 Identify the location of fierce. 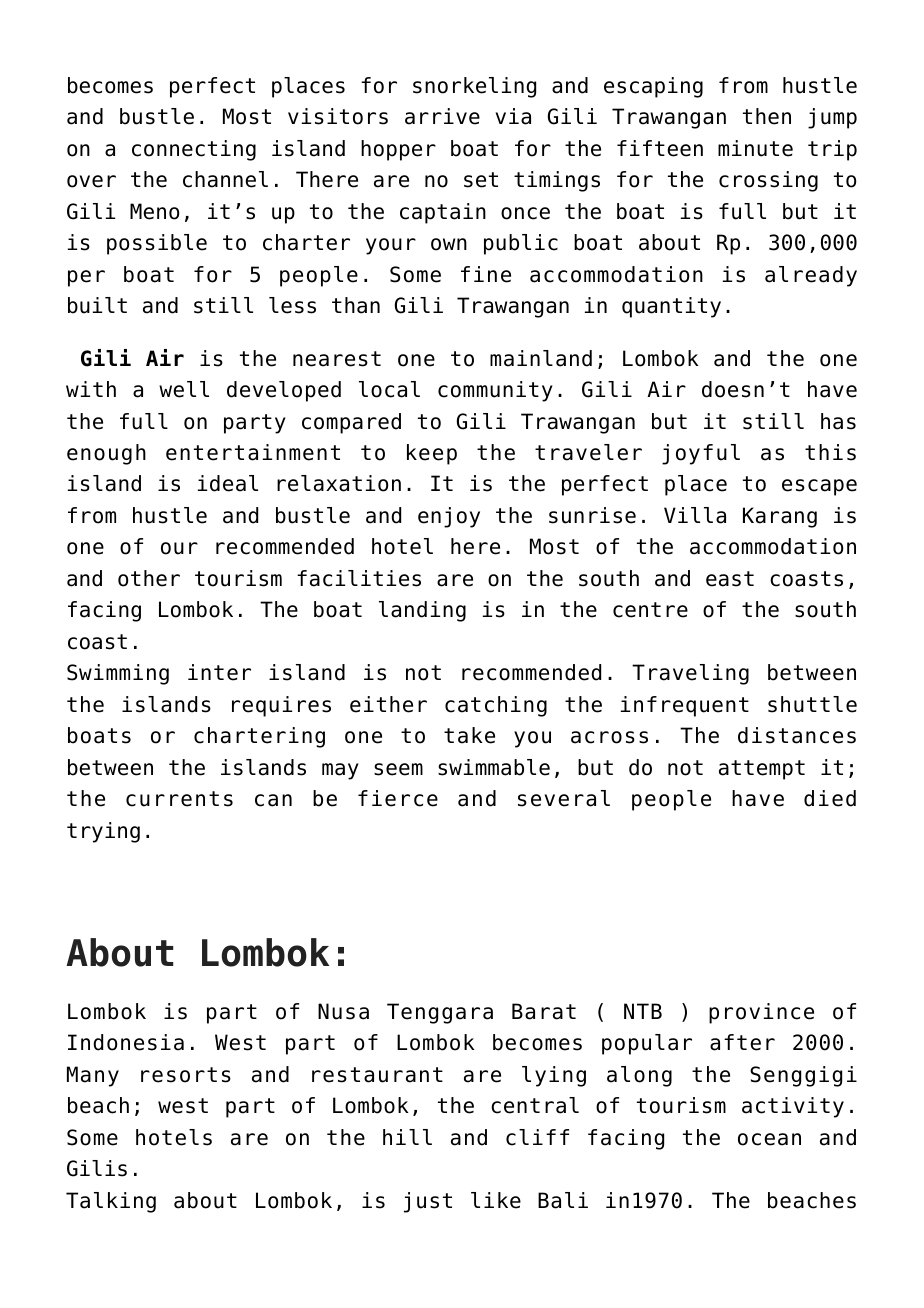
(398, 798).
